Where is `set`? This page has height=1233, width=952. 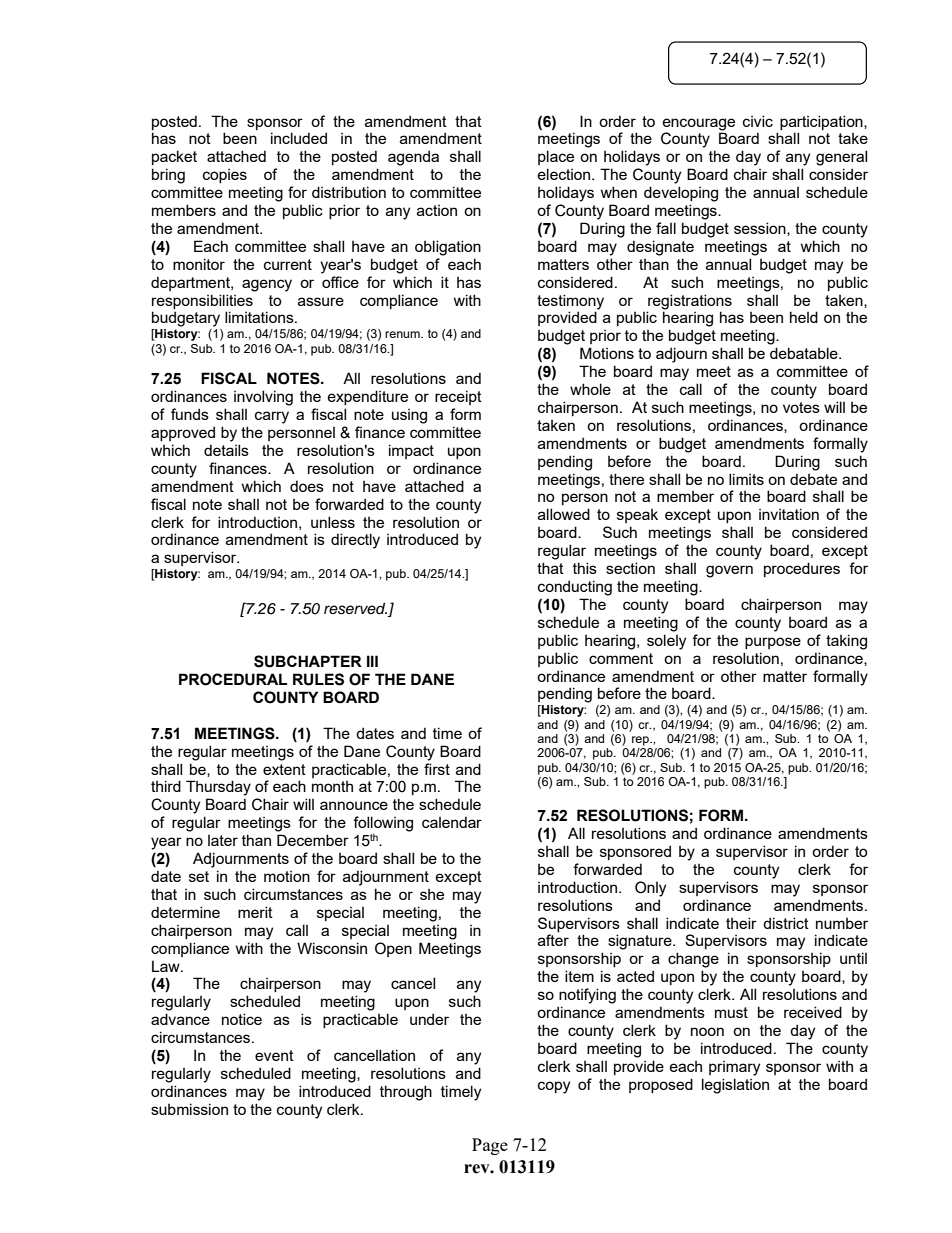 set is located at coordinates (199, 876).
